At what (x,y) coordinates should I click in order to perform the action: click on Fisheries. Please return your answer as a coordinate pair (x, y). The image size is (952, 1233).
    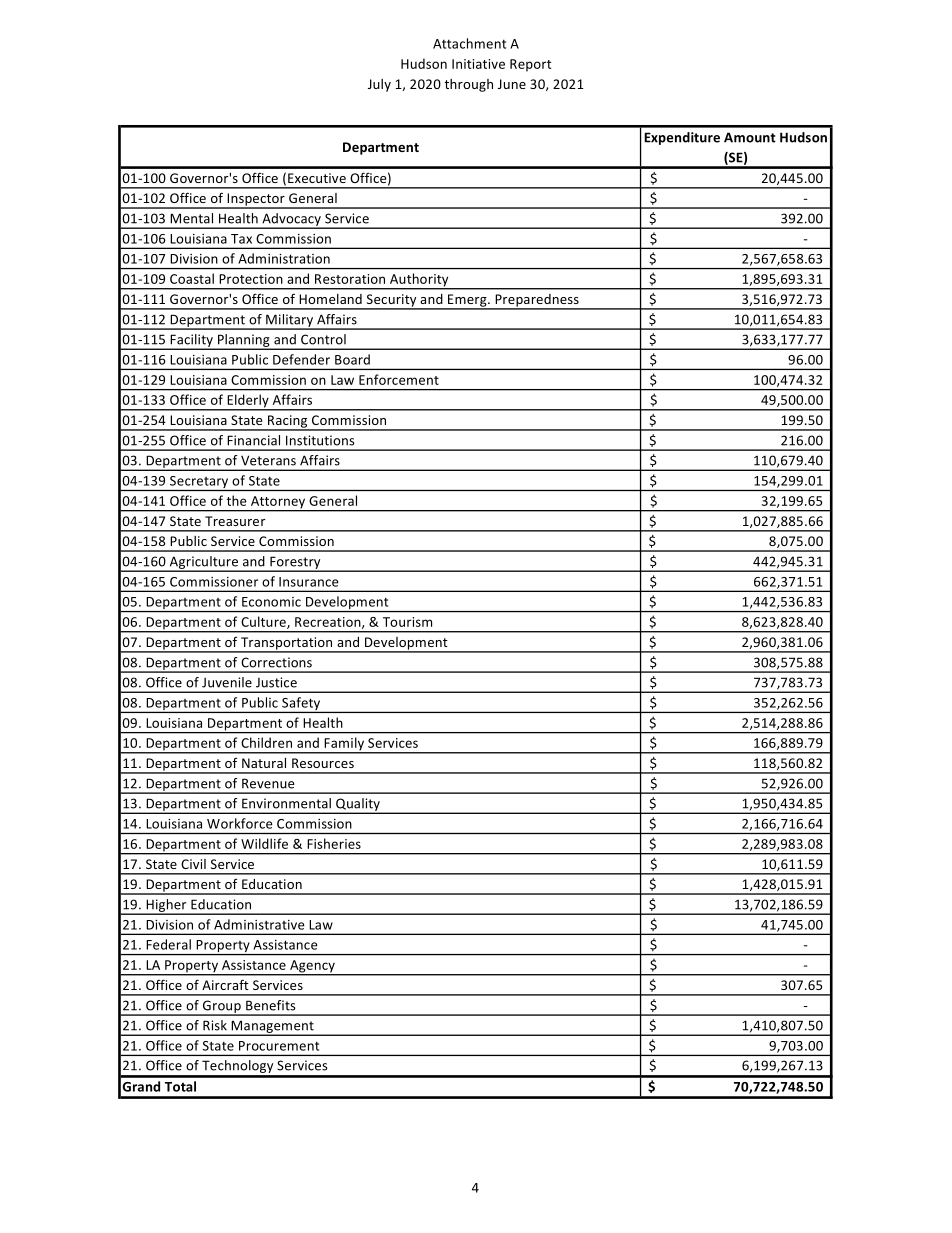
    Looking at the image, I should click on (334, 843).
